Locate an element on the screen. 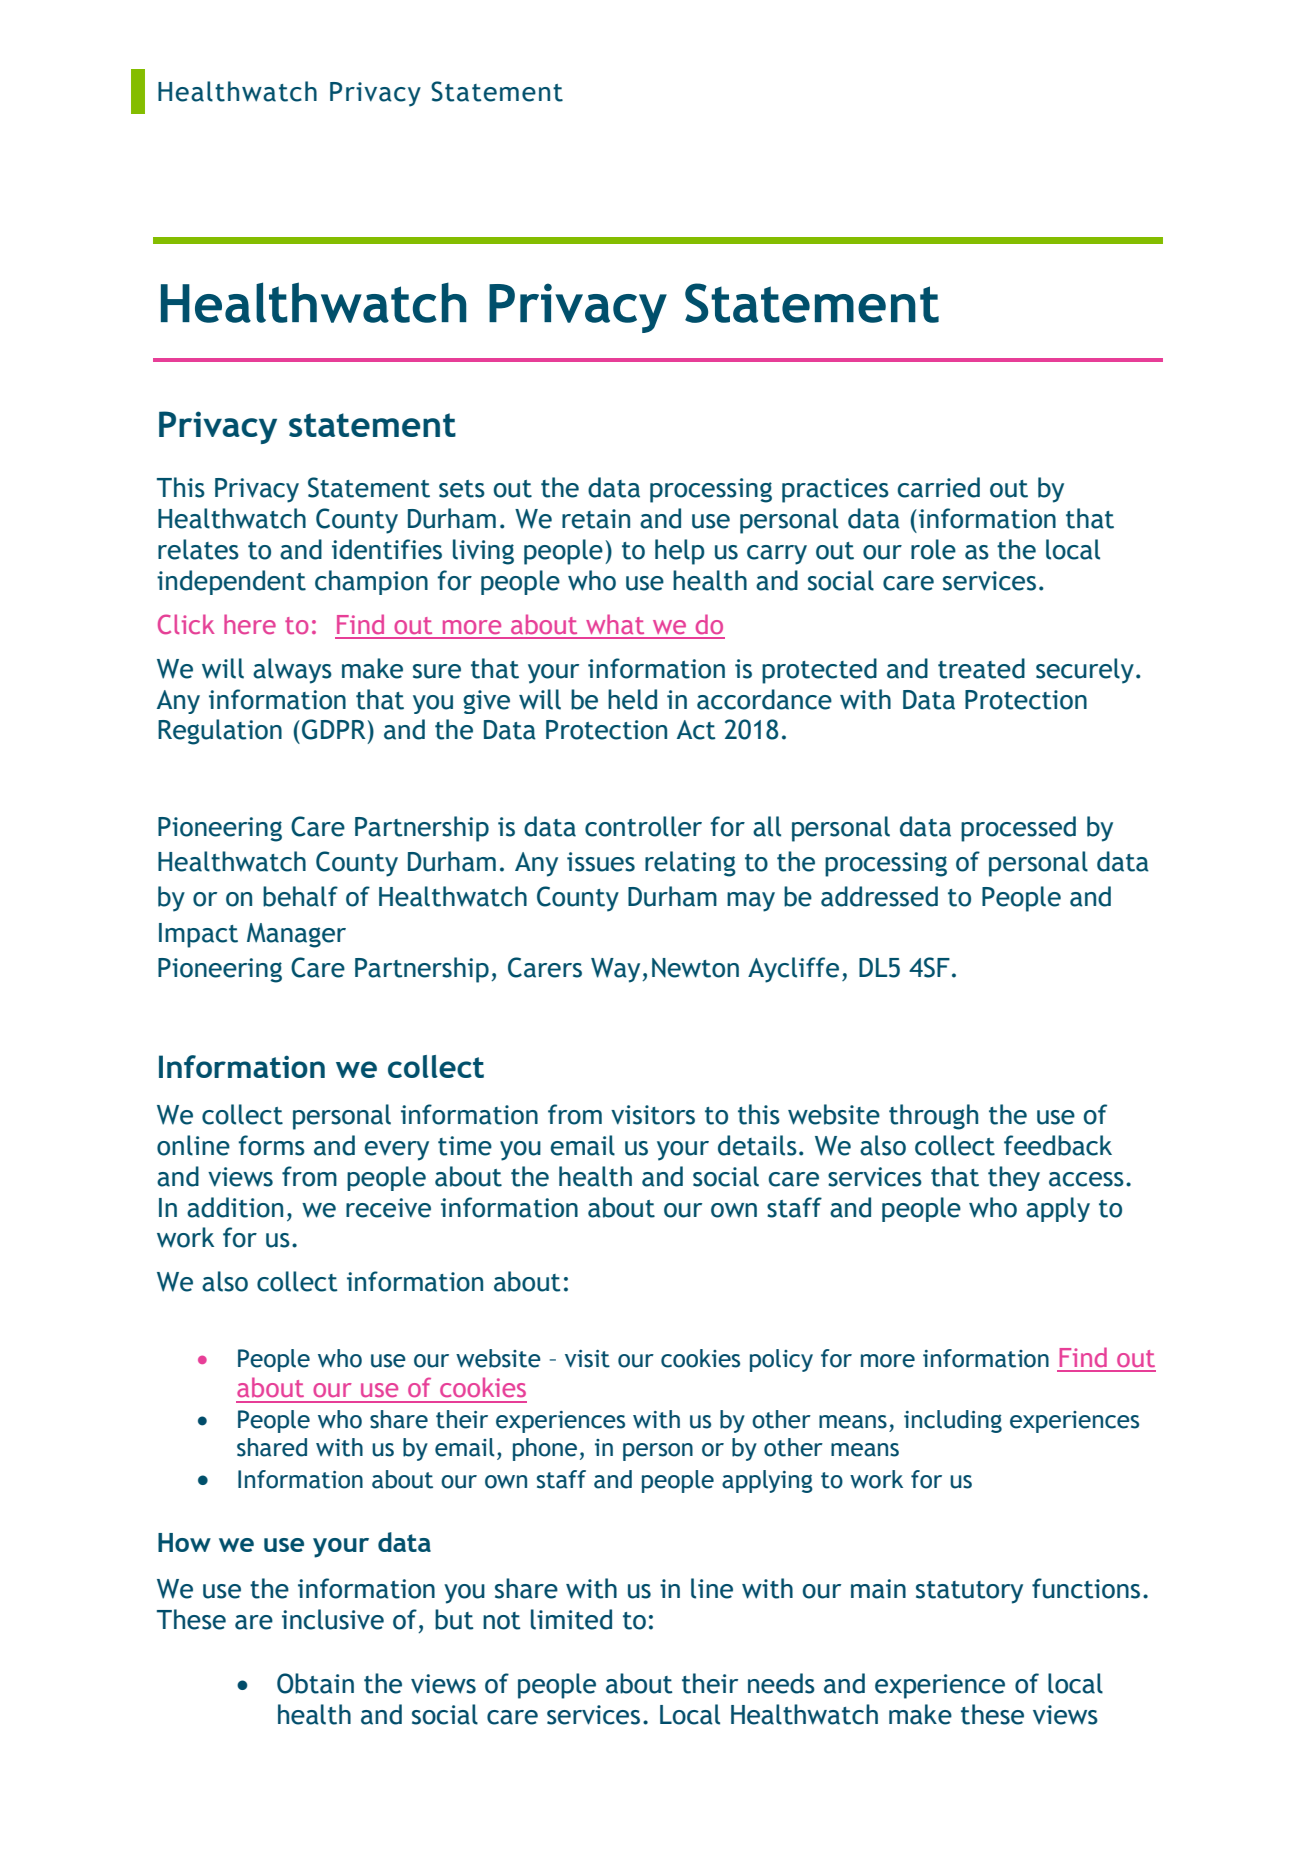 The width and height of the screenshot is (1316, 1862). controller is located at coordinates (643, 826).
